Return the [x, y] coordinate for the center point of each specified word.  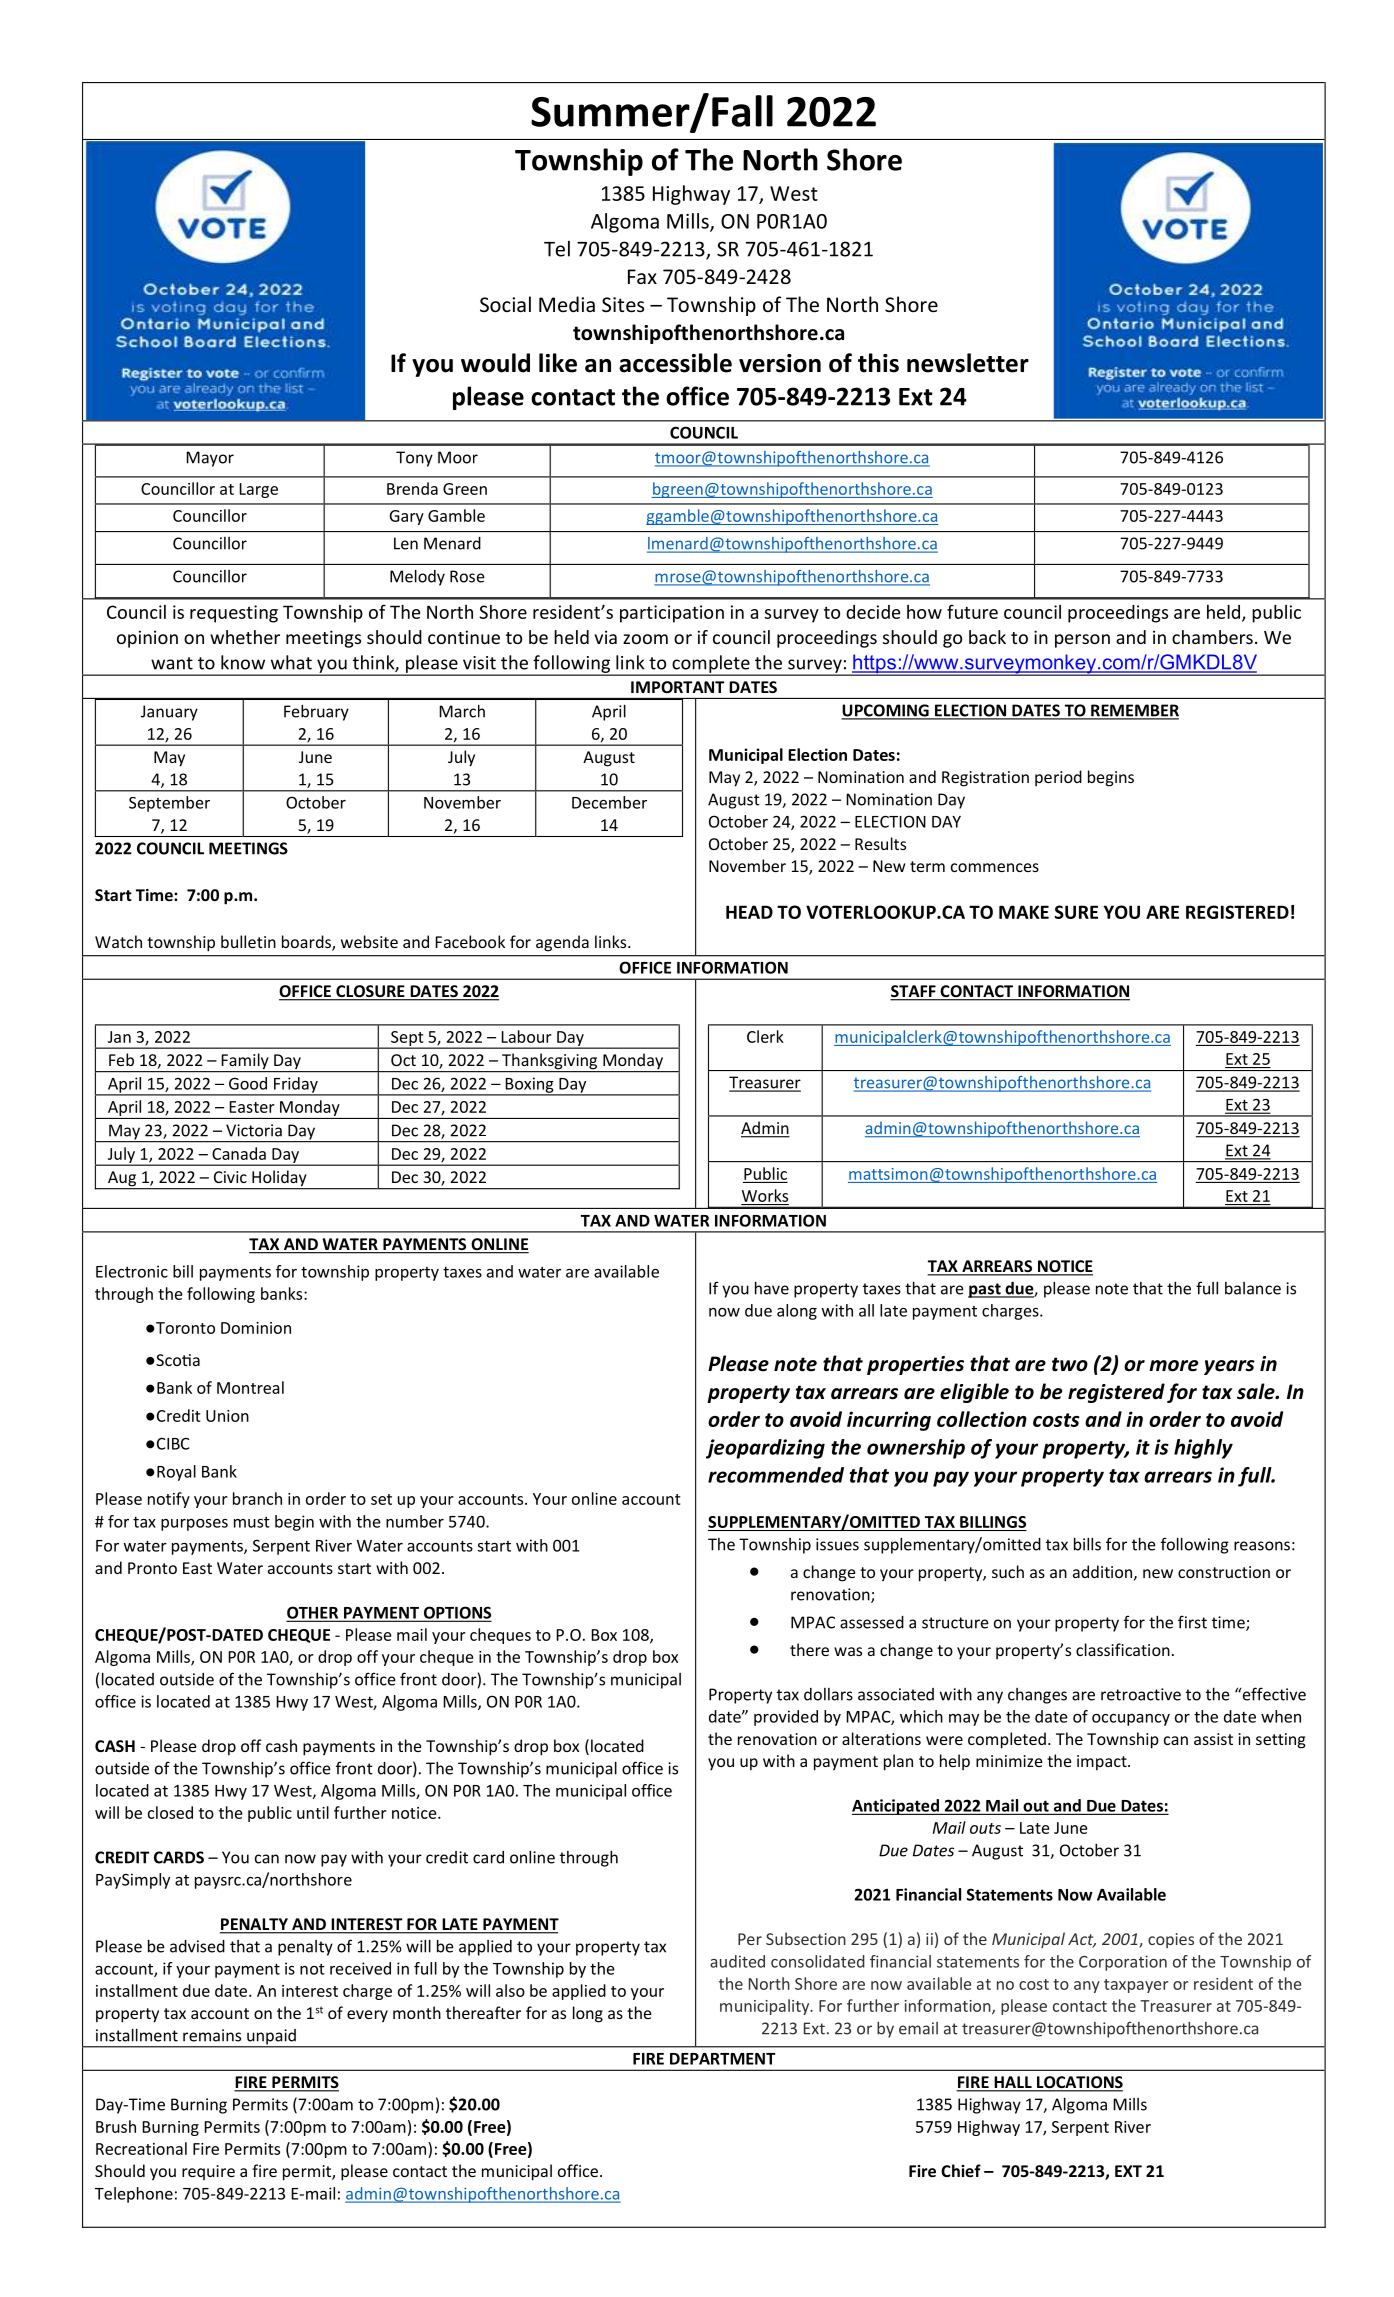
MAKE [1024, 912]
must [252, 1522]
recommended [776, 1475]
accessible [675, 363]
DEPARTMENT [722, 2059]
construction [1224, 1572]
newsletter [968, 363]
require [208, 2172]
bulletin [248, 941]
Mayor [210, 459]
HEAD [749, 912]
